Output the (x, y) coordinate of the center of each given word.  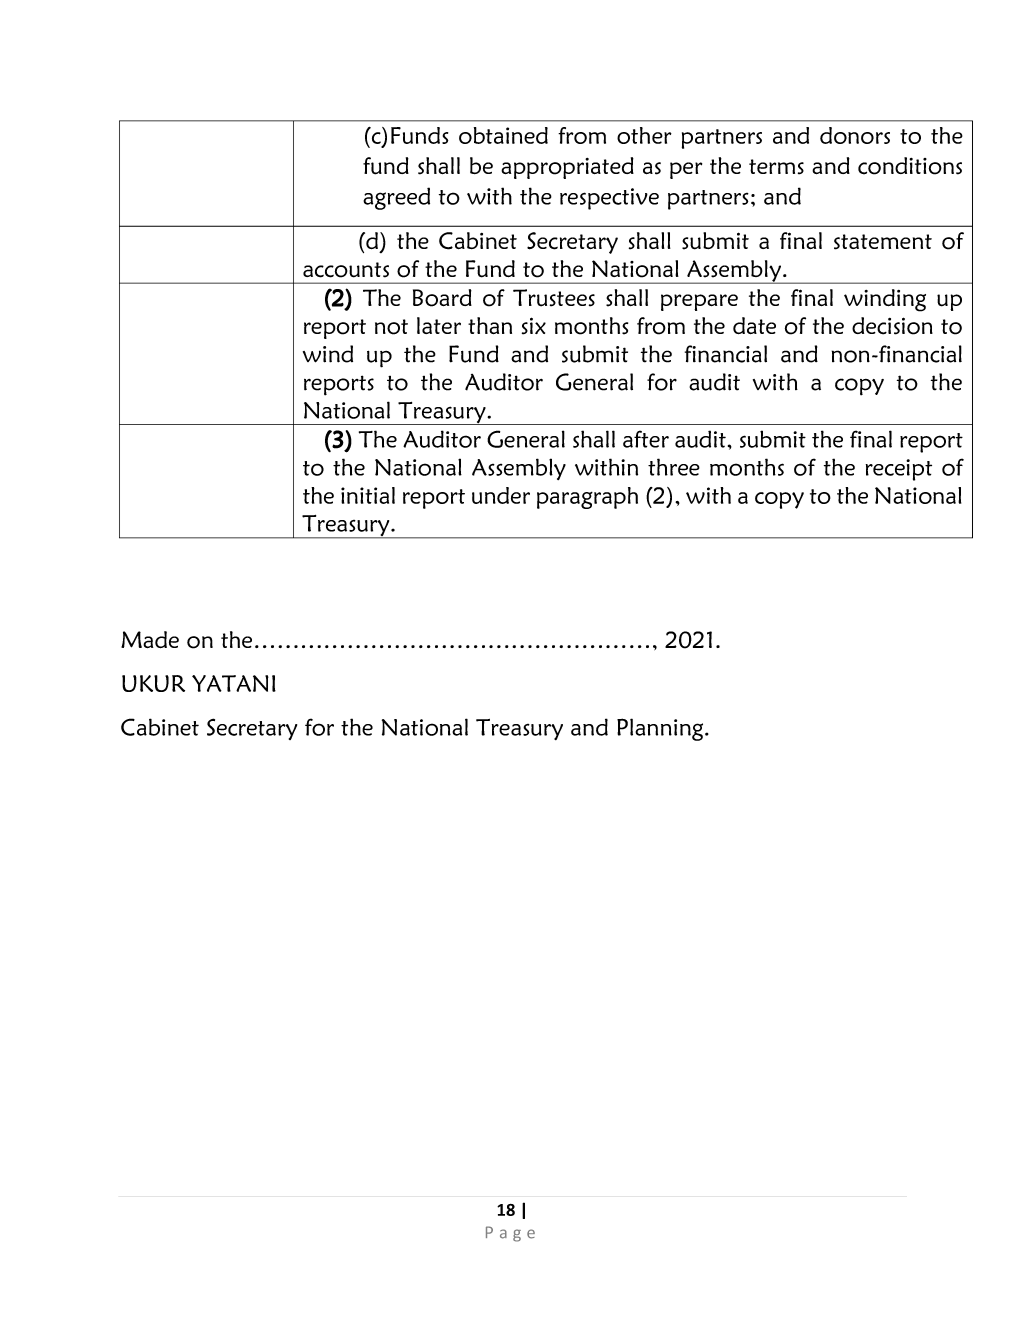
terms (776, 167)
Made (150, 639)
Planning (661, 729)
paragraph (587, 498)
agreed (396, 198)
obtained (503, 135)
